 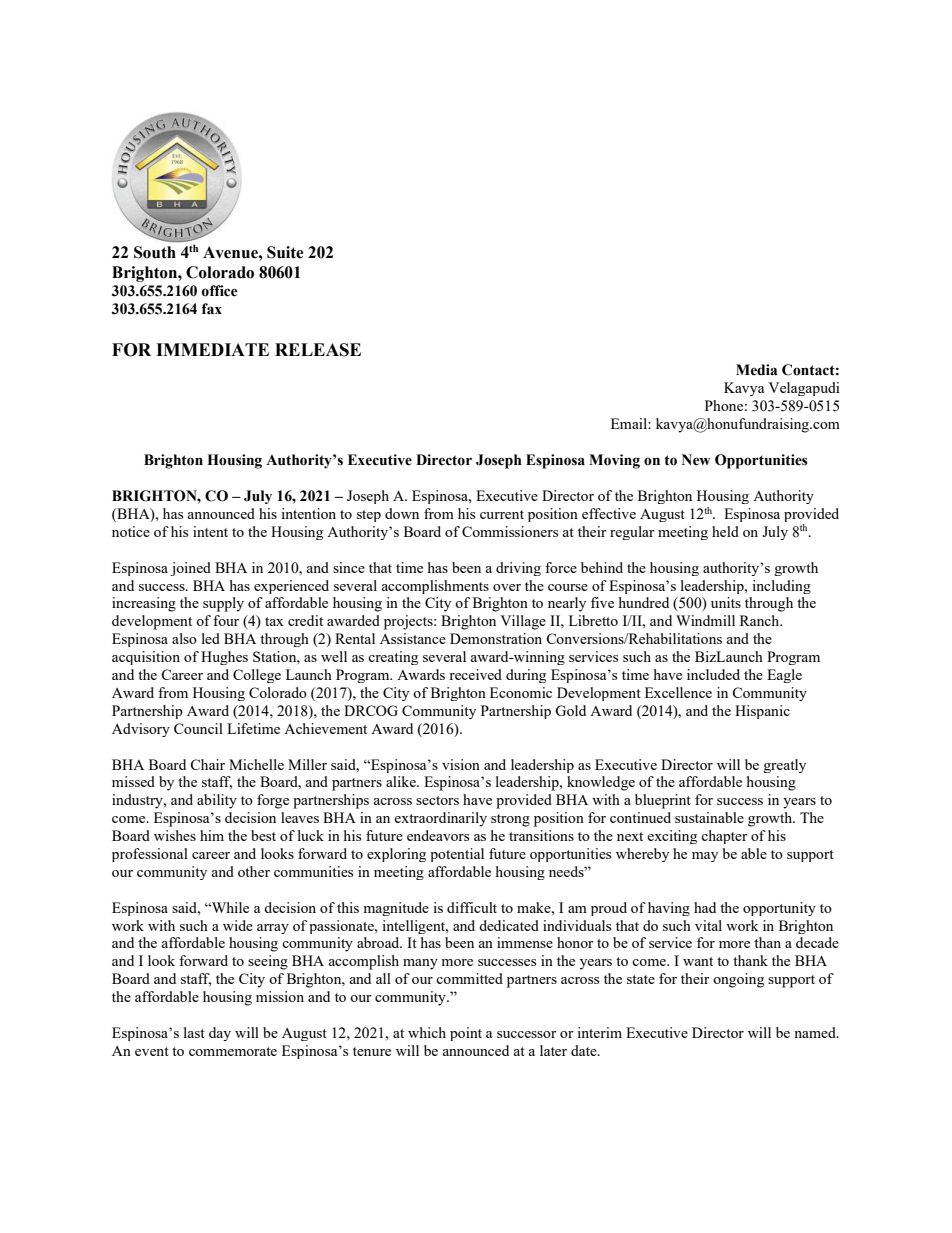 I want to click on Suite, so click(x=285, y=252).
